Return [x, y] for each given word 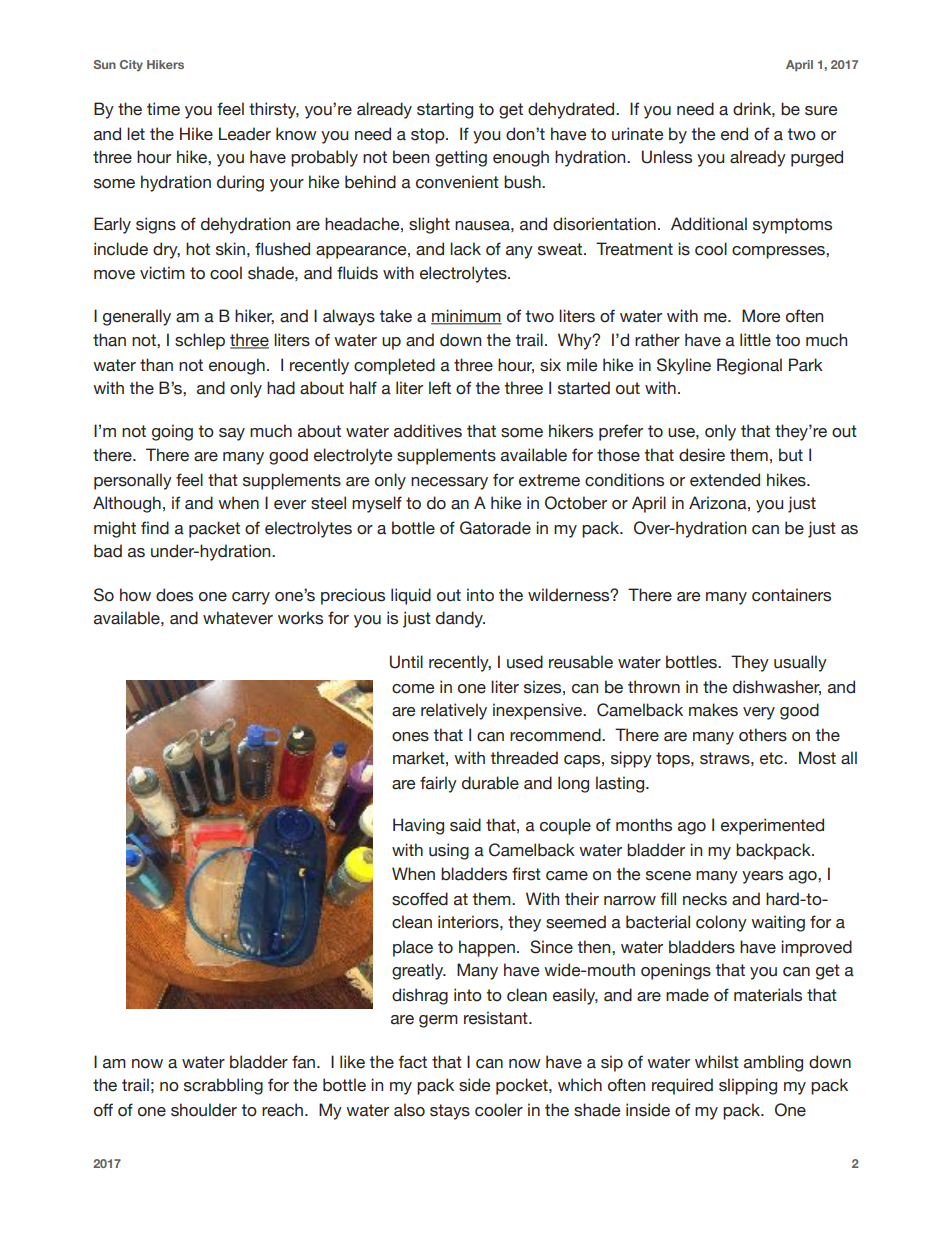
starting [445, 110]
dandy [460, 619]
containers [791, 595]
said [465, 825]
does [174, 595]
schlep [200, 341]
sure [821, 111]
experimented [772, 826]
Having [418, 826]
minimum [466, 317]
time [163, 109]
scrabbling [223, 1086]
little [755, 340]
